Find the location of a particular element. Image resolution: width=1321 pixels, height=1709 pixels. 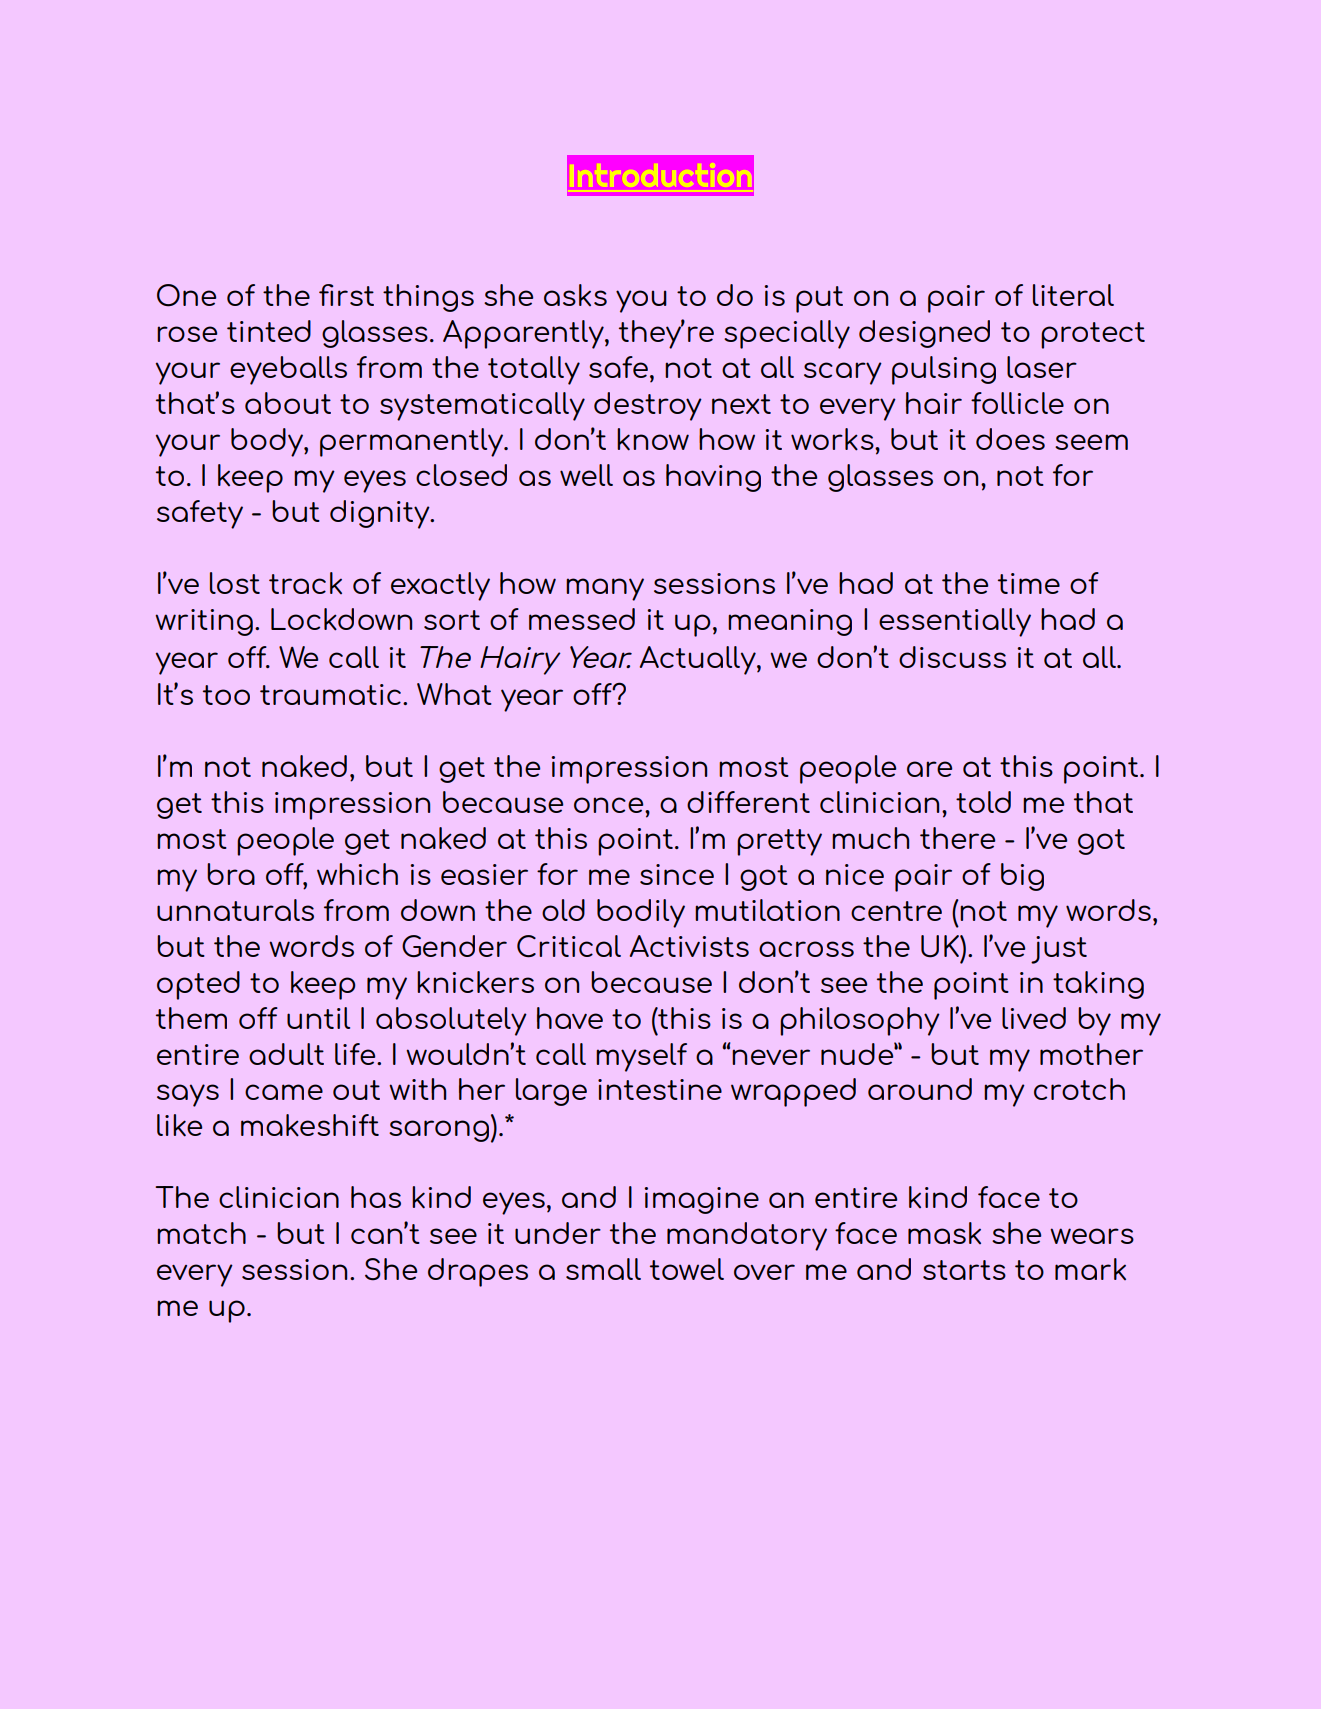

lived is located at coordinates (1034, 1018).
